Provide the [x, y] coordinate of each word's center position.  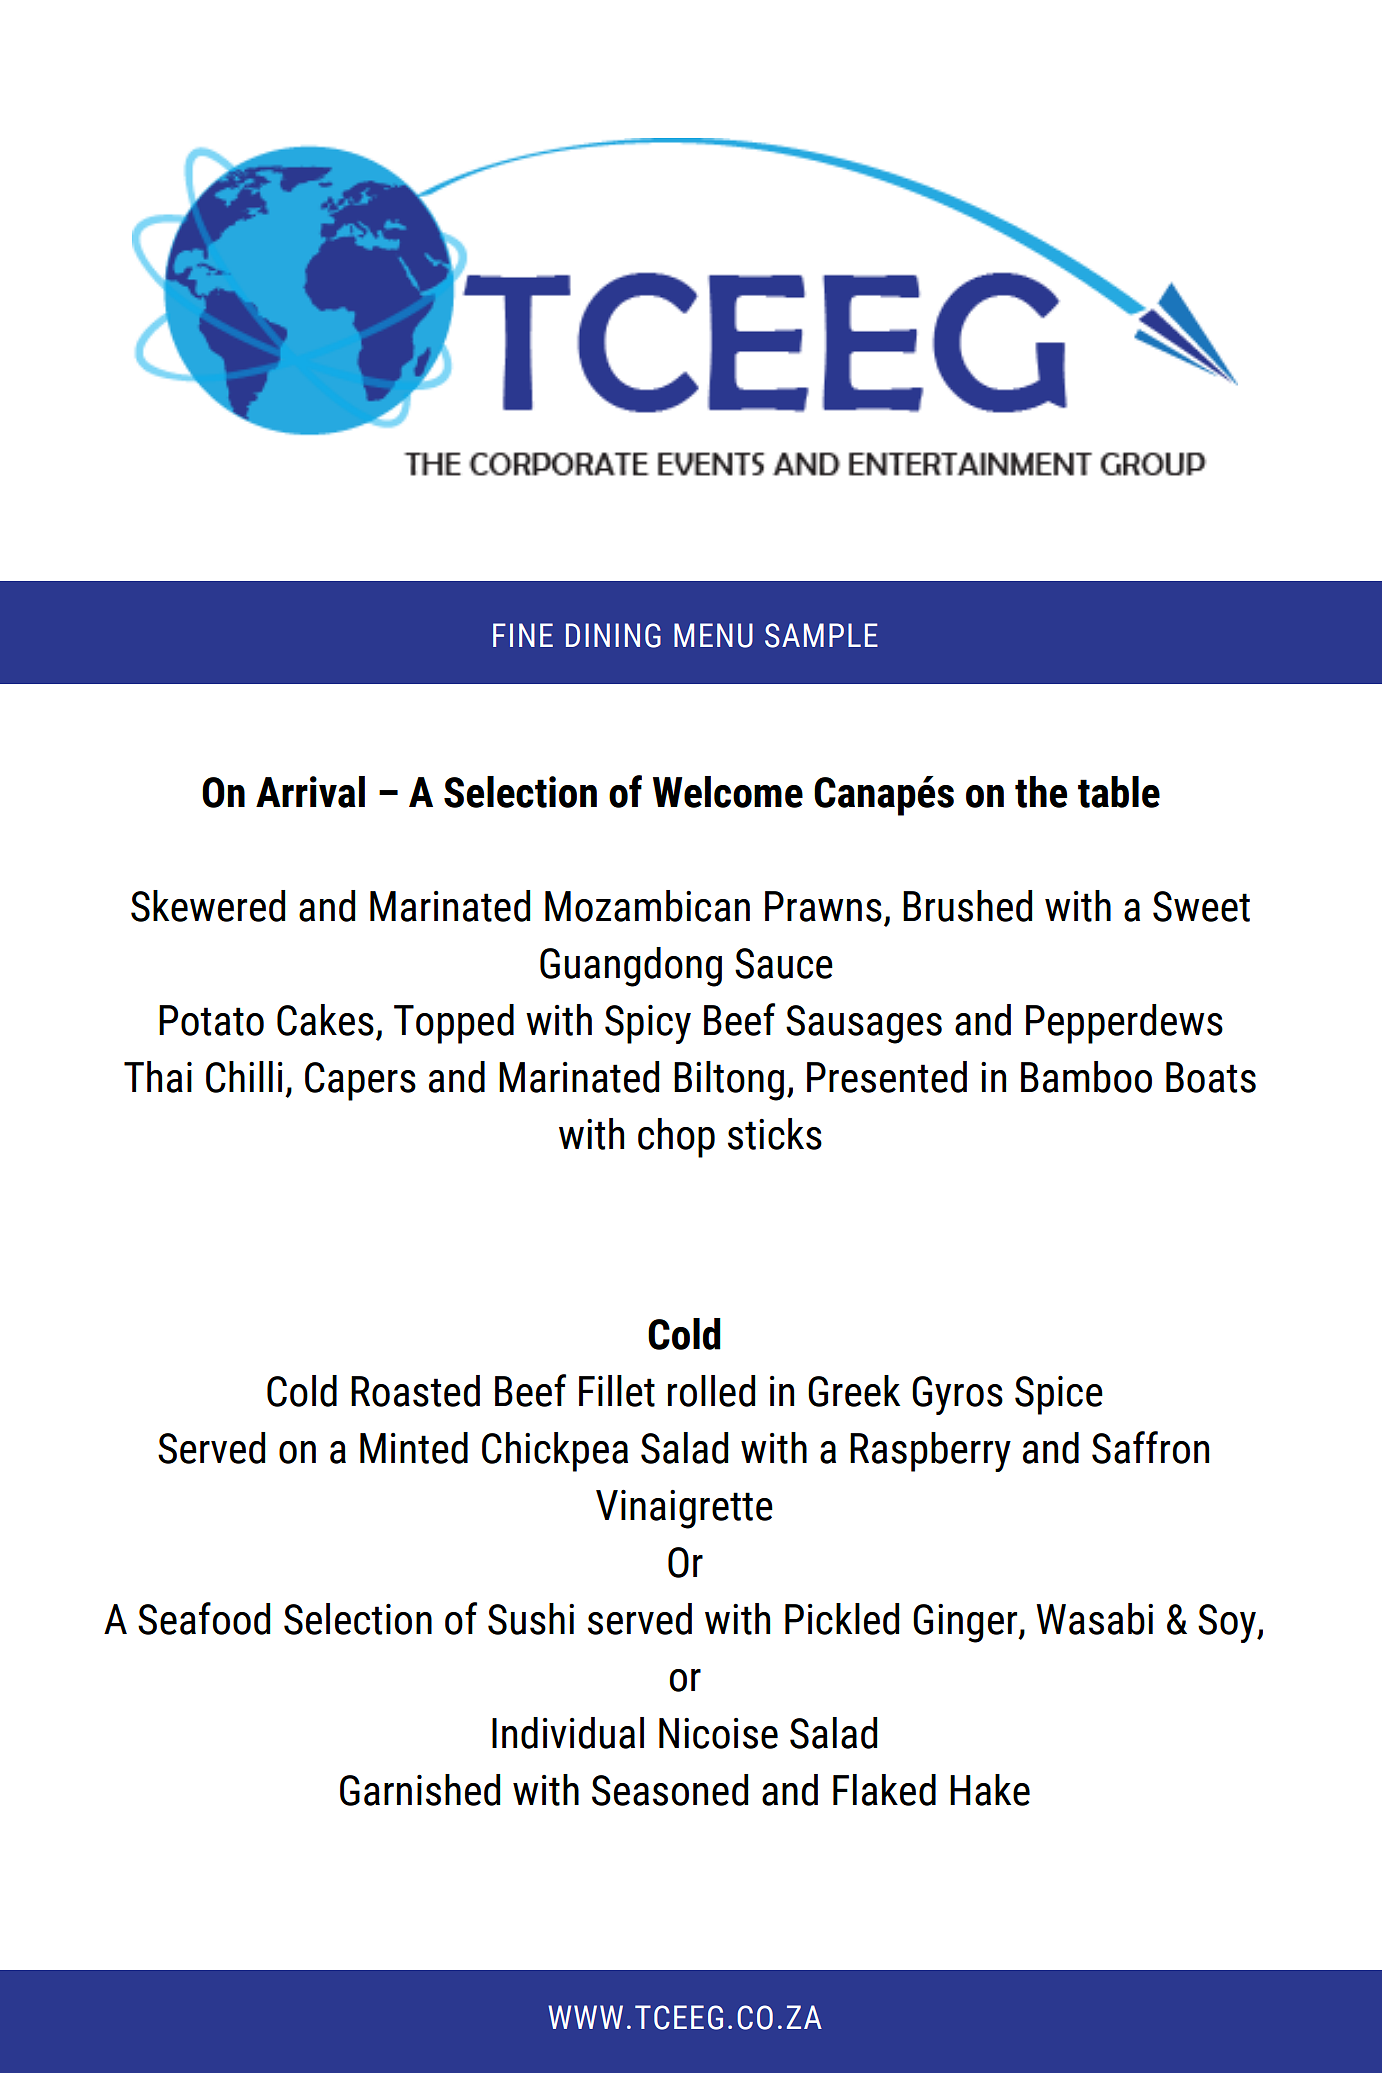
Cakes [325, 1020]
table [1119, 792]
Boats [1211, 1077]
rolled [711, 1391]
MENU [713, 635]
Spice [1059, 1395]
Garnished [420, 1790]
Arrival [310, 792]
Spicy [648, 1024]
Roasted [415, 1391]
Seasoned [670, 1790]
